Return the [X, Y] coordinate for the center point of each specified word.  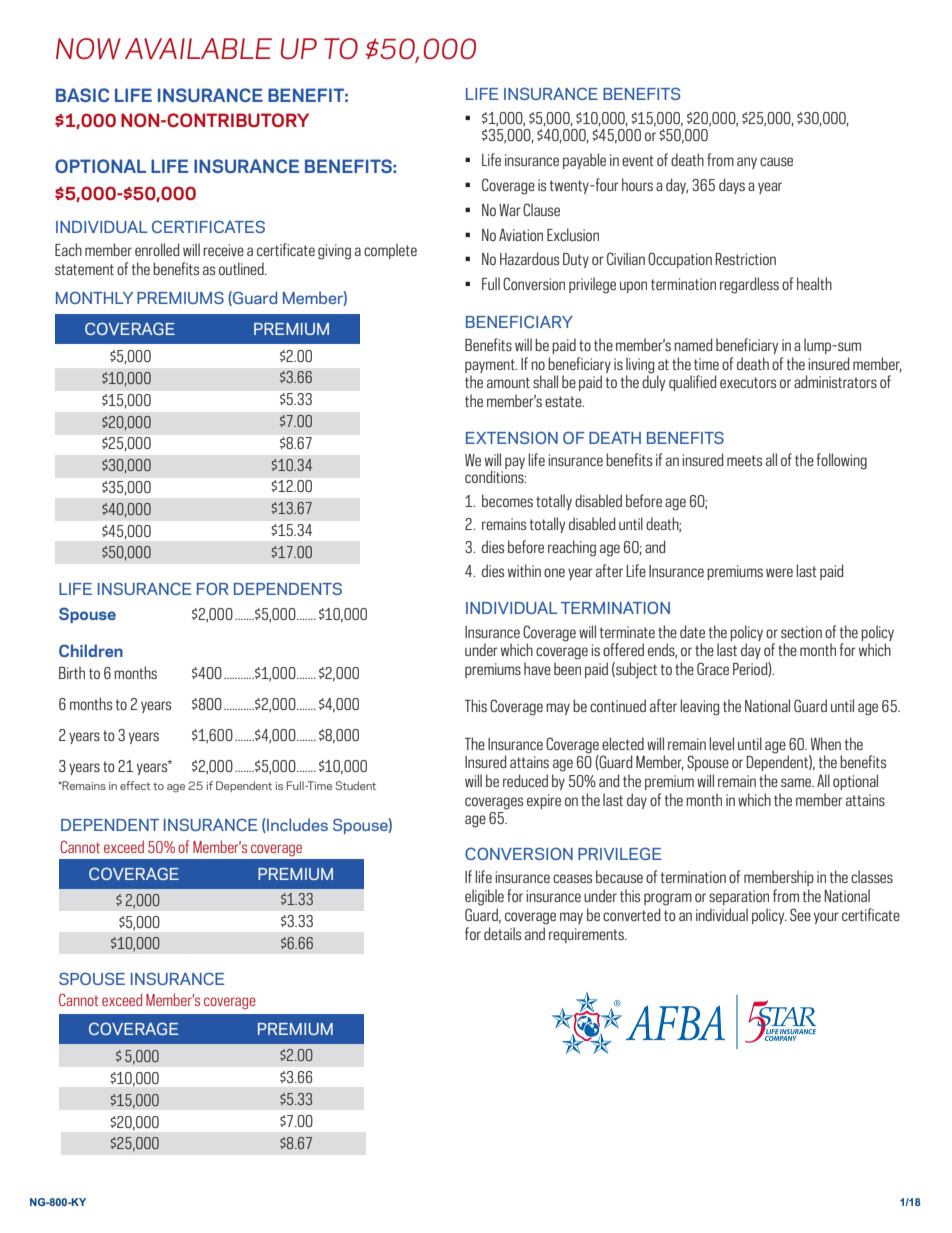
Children [91, 650]
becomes [507, 500]
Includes [296, 825]
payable [584, 161]
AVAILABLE [198, 49]
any [747, 163]
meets [744, 460]
